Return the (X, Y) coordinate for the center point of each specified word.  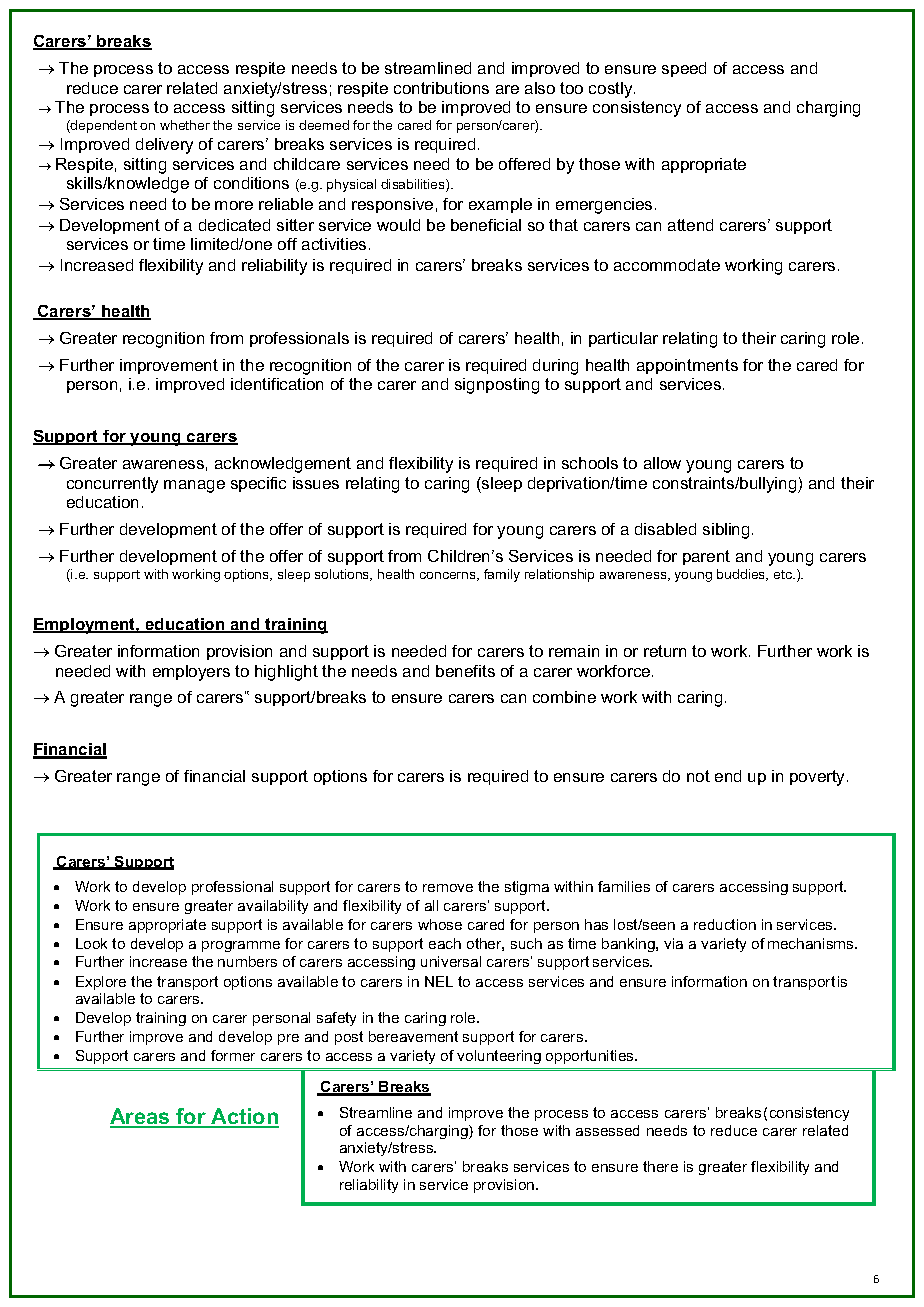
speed (684, 69)
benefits (465, 671)
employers (191, 673)
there (660, 1166)
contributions (441, 88)
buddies (742, 575)
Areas (141, 1117)
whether (185, 125)
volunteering (499, 1057)
